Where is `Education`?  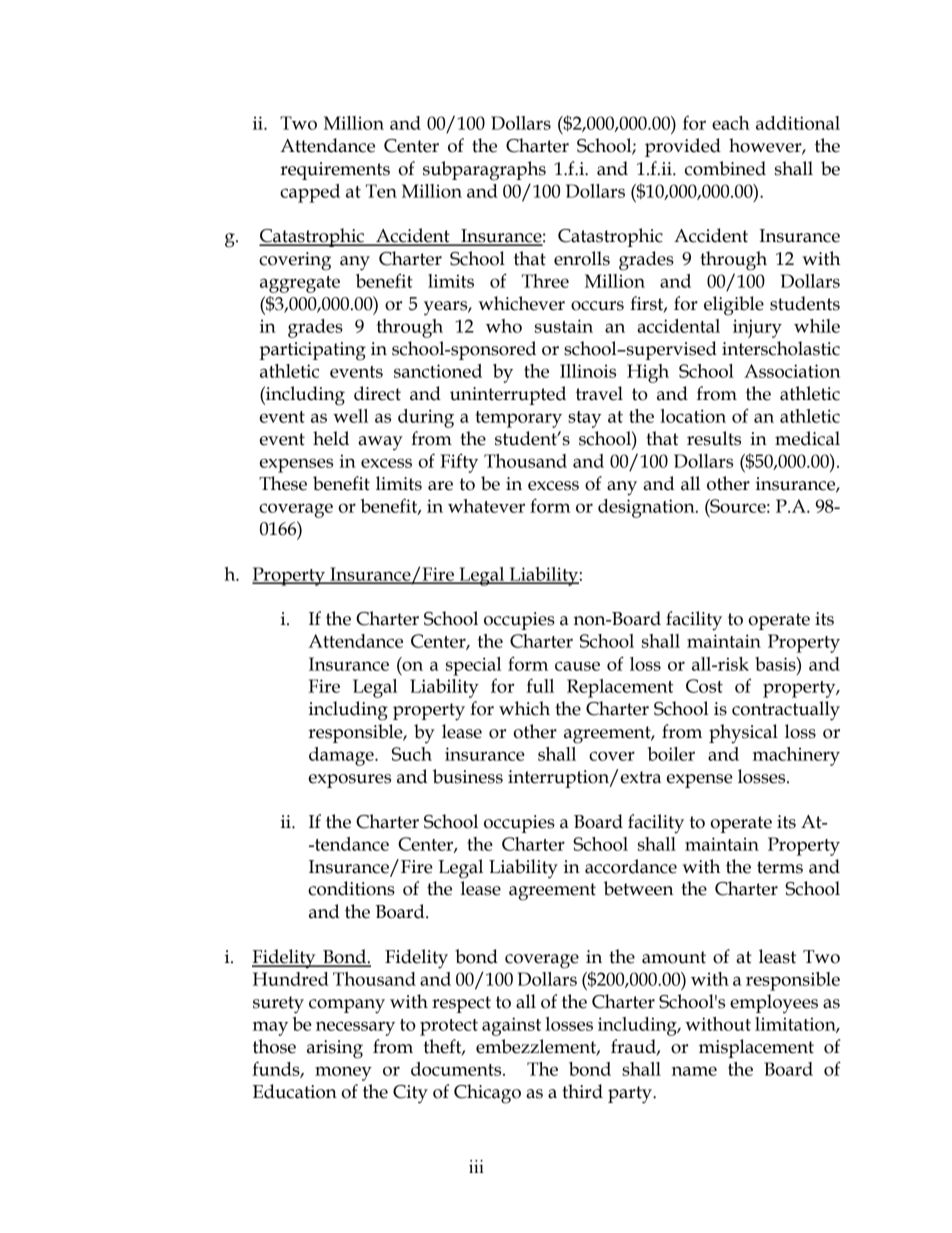
Education is located at coordinates (295, 1091).
